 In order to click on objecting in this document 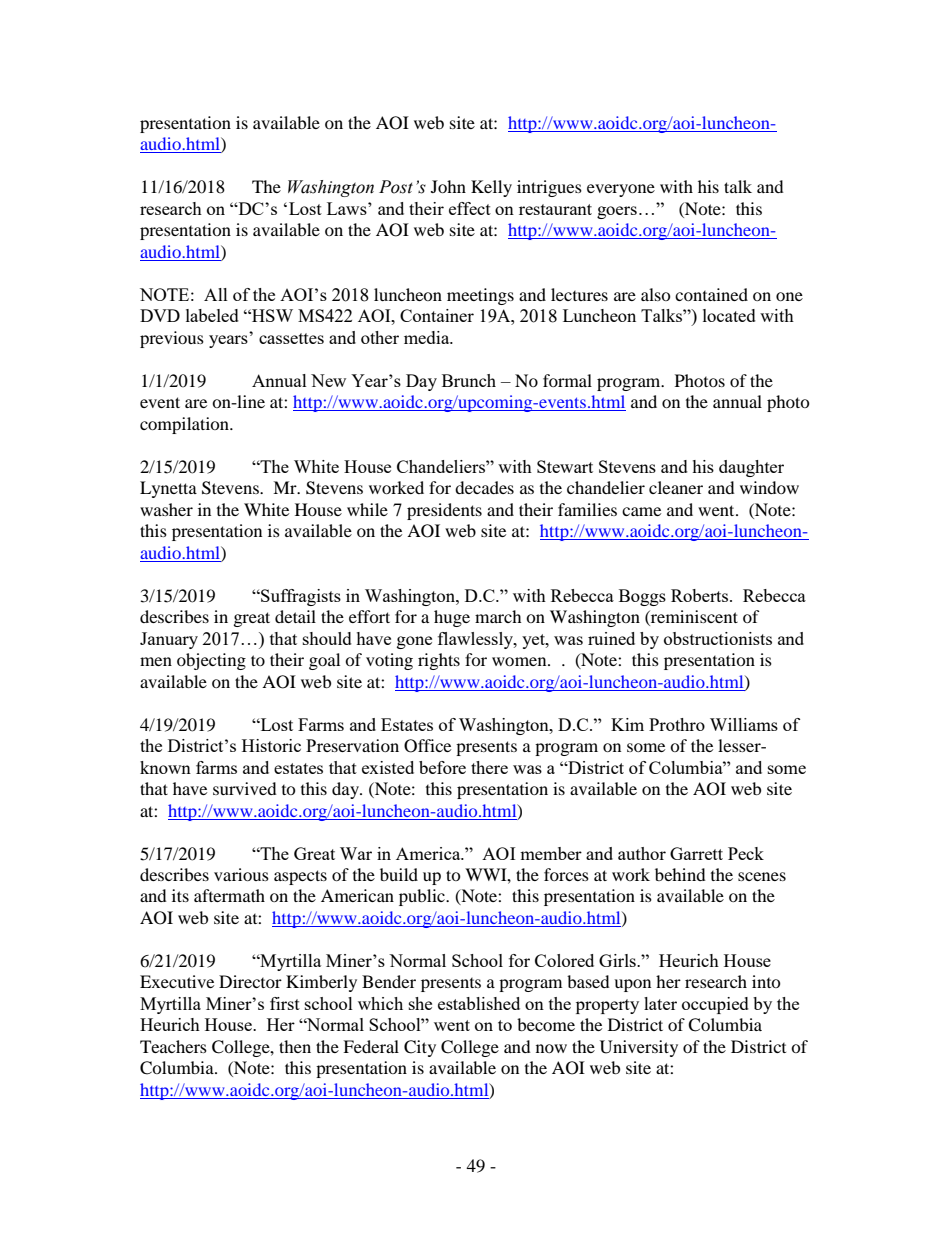, I will do `click(211, 661)`.
